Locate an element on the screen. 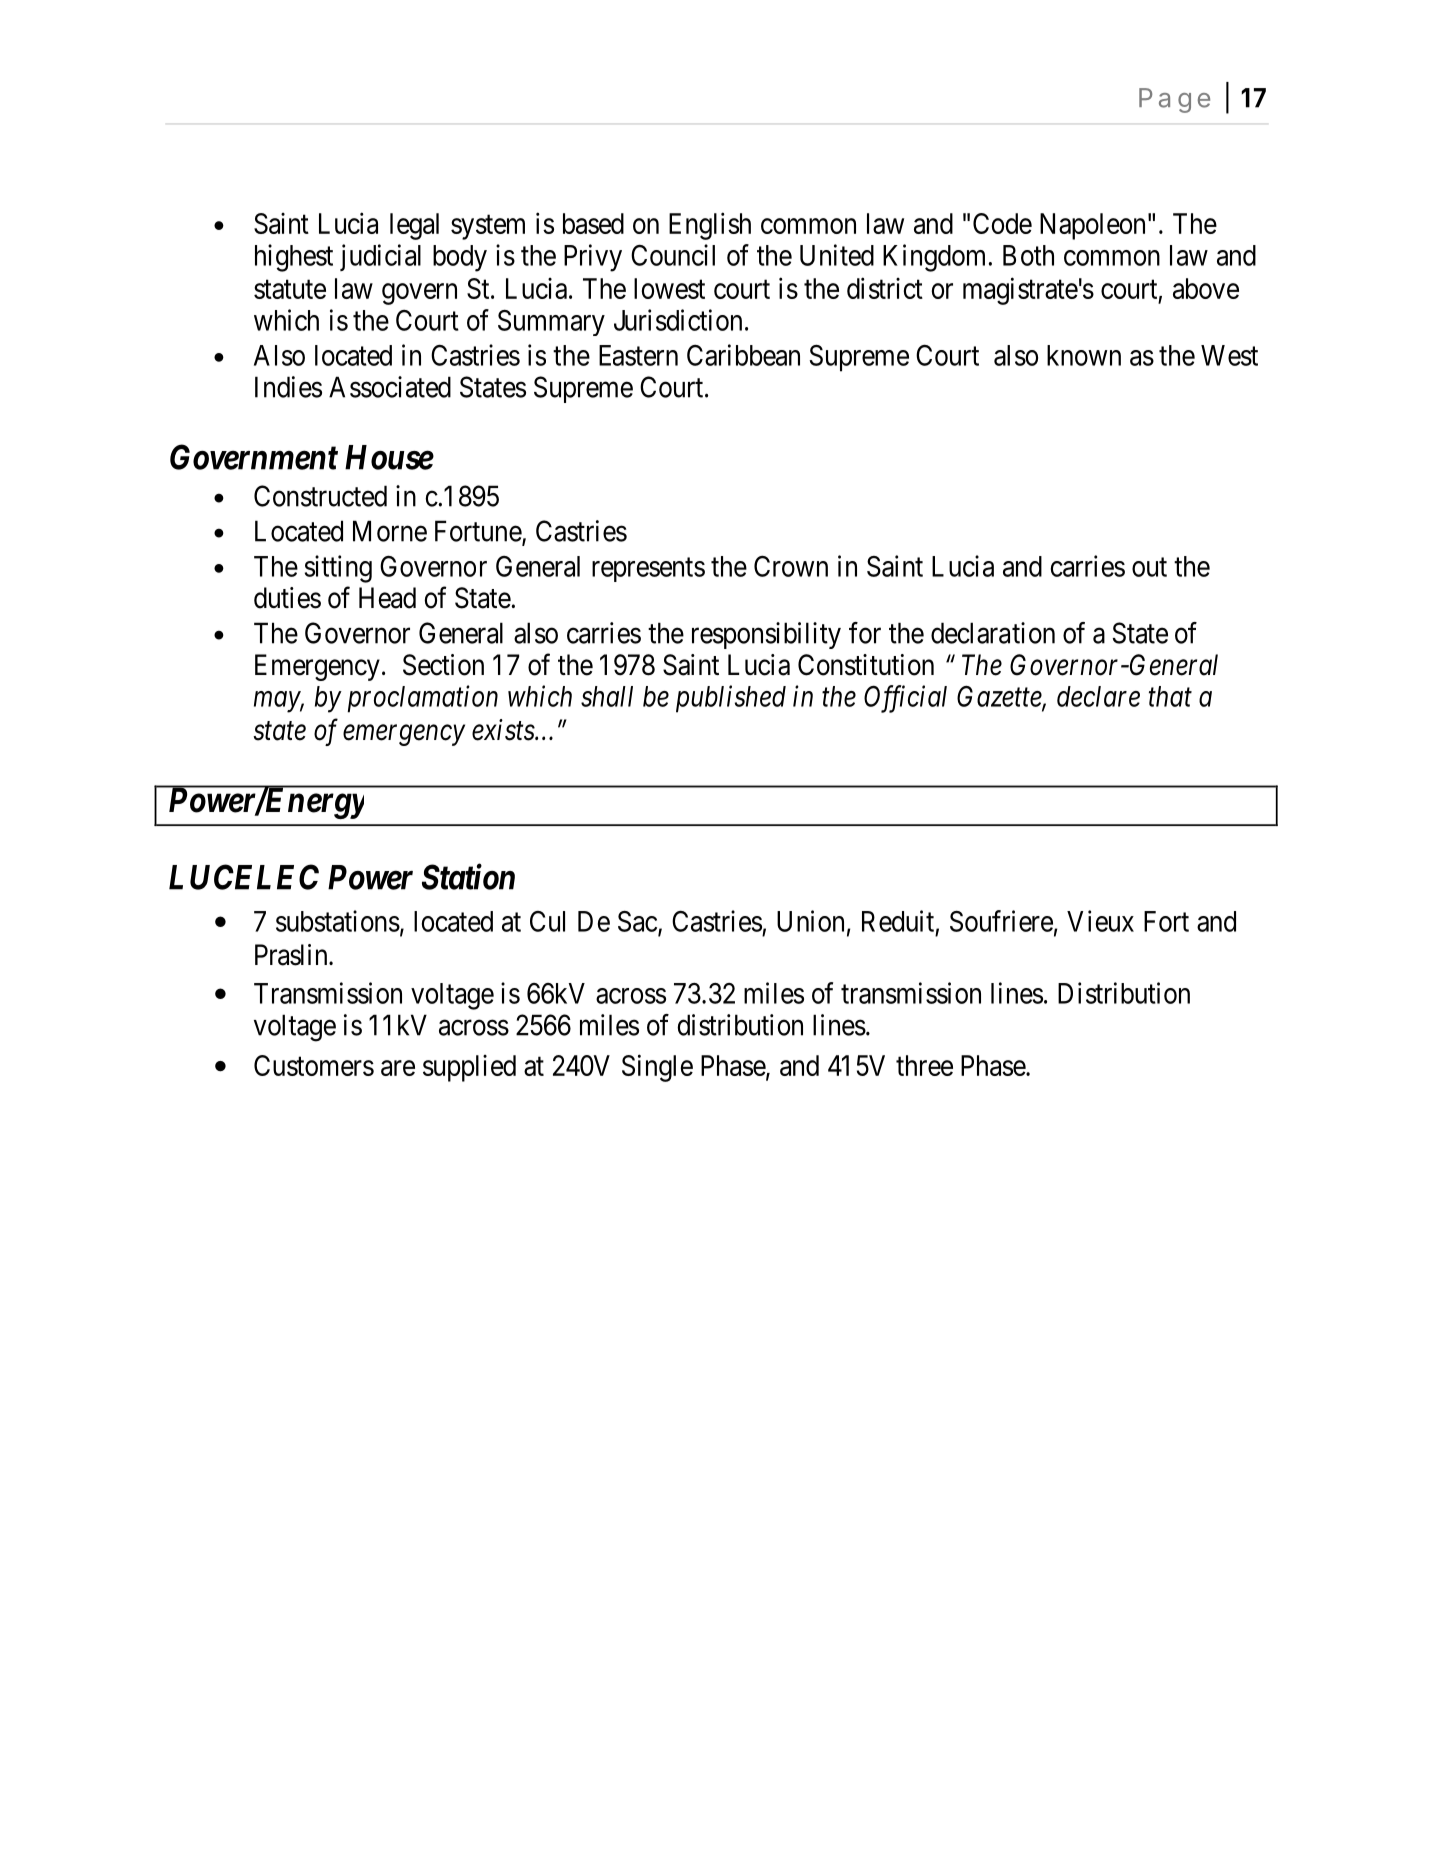 This screenshot has width=1434, height=1856. Napoleon is located at coordinates (1092, 226).
